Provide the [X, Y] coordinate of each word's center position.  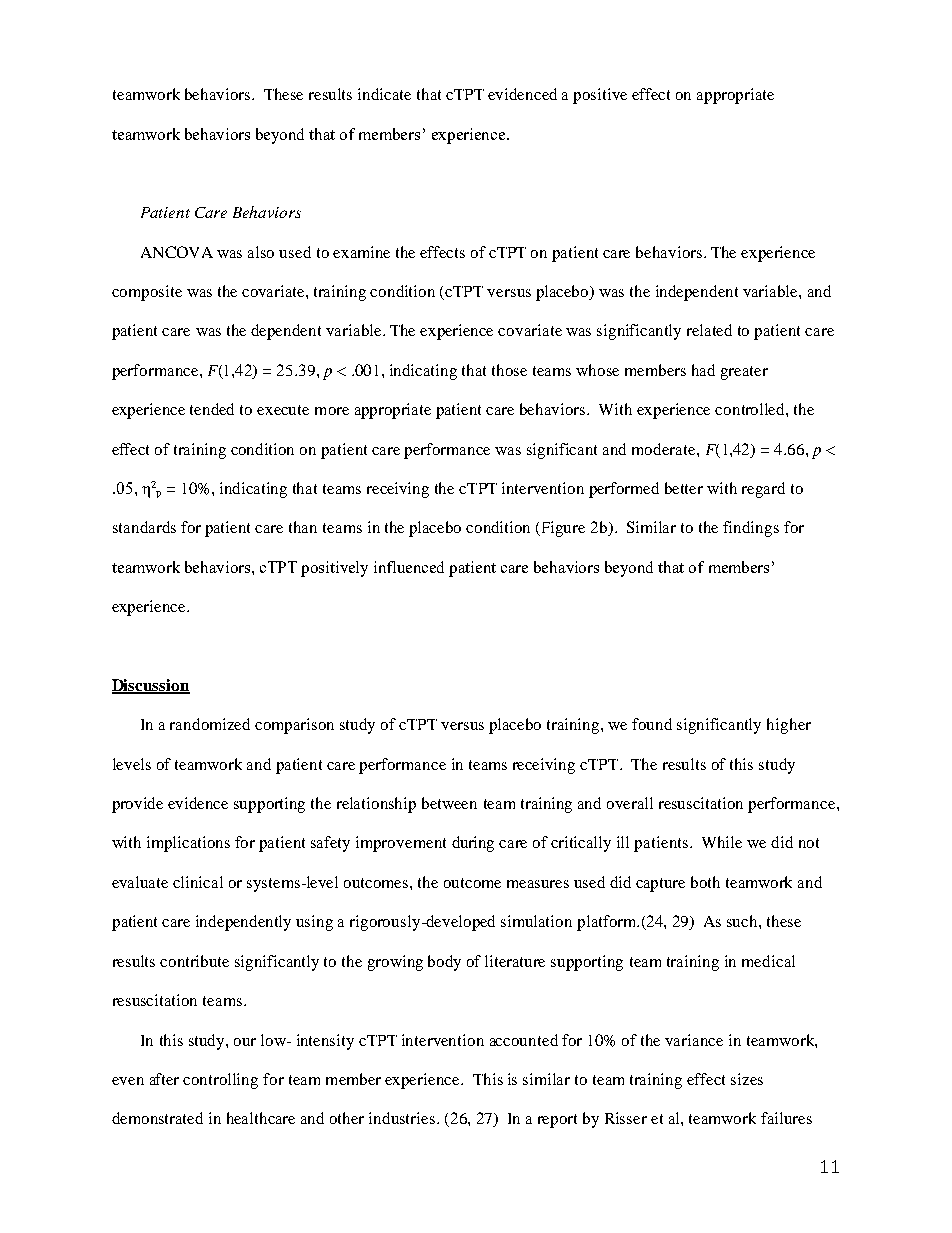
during [473, 844]
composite [147, 293]
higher [789, 726]
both [705, 882]
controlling [220, 1081]
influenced [409, 567]
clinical [198, 882]
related [709, 330]
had [703, 370]
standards [144, 527]
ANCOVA [177, 252]
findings [751, 529]
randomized [210, 724]
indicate [384, 94]
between [449, 803]
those [509, 370]
